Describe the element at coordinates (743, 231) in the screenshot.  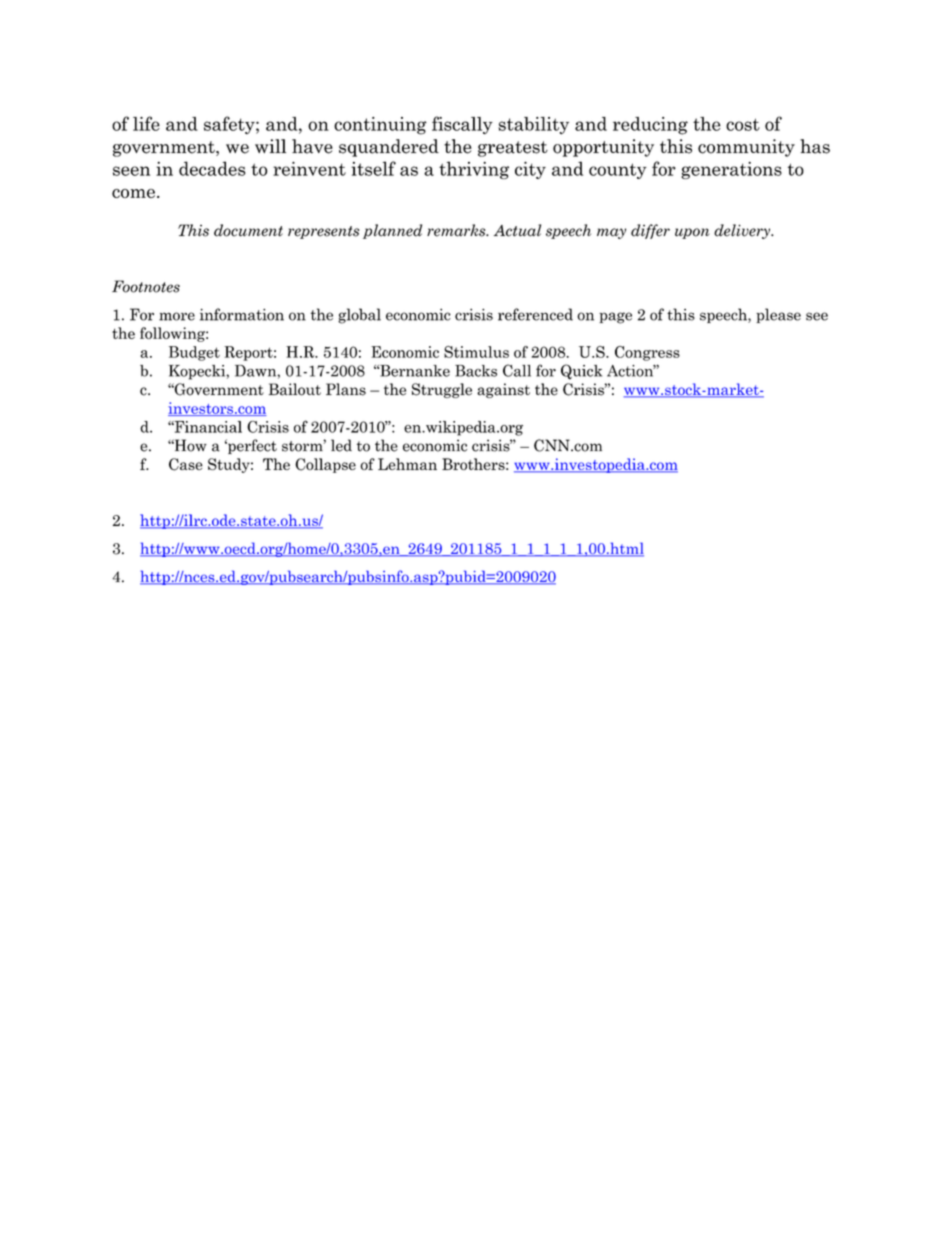
I see `delivery` at that location.
